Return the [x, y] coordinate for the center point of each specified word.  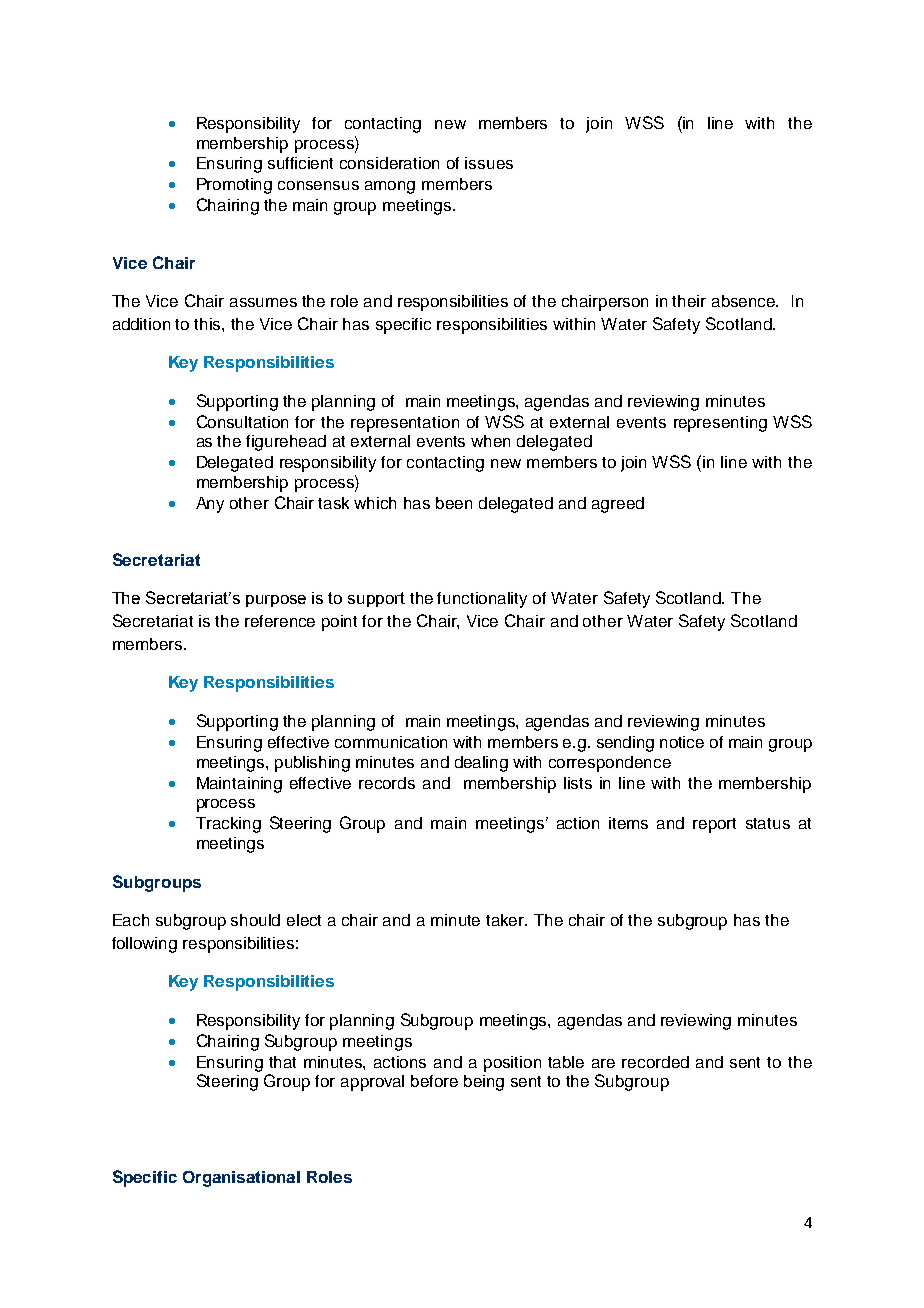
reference [280, 621]
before [434, 1081]
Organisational [241, 1179]
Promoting [234, 186]
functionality [482, 600]
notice [682, 742]
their [689, 301]
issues [489, 163]
